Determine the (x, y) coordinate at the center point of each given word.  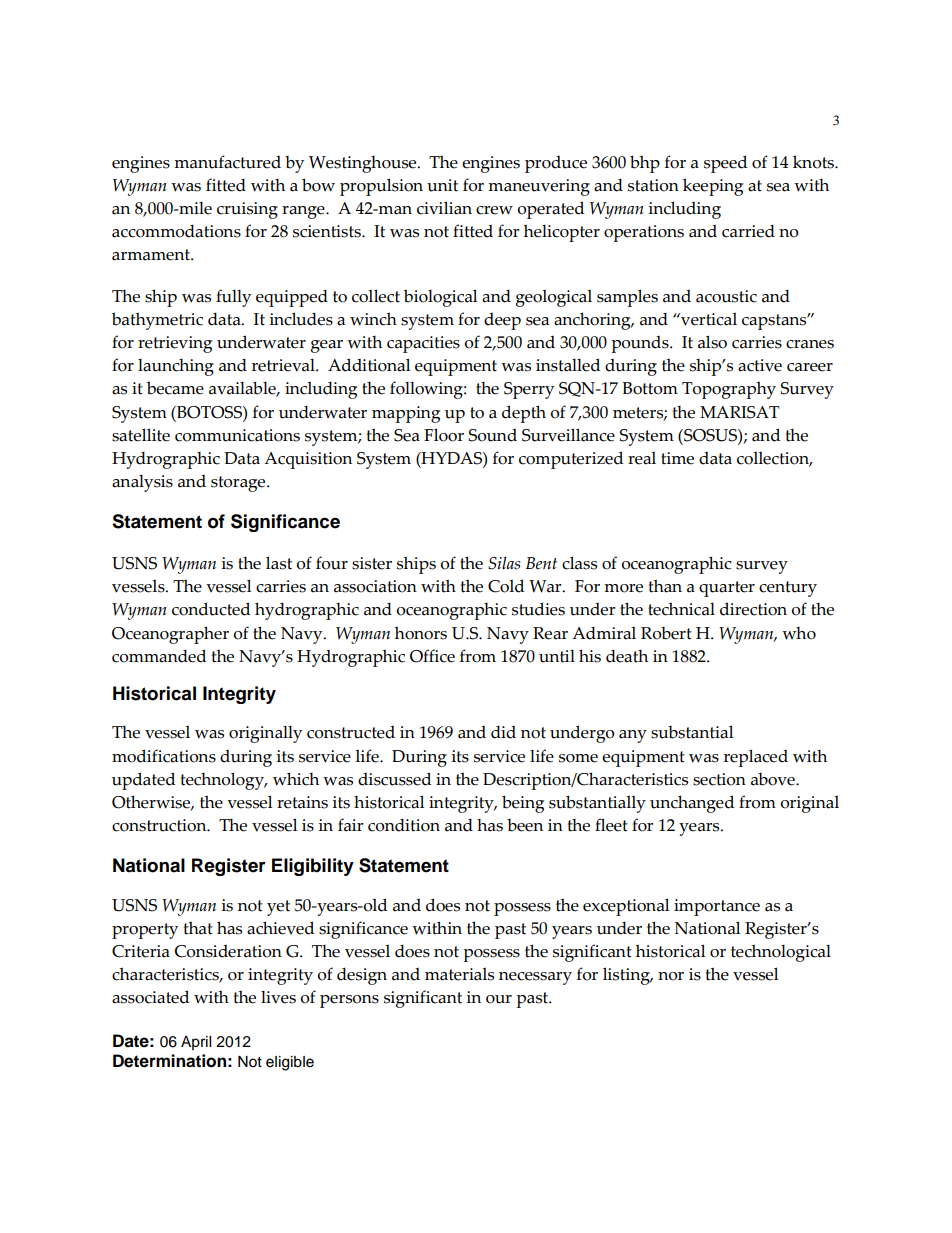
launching (176, 367)
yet (278, 908)
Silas (504, 563)
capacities (423, 344)
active (760, 365)
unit (442, 185)
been (525, 825)
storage (239, 484)
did (503, 732)
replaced (756, 758)
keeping (713, 187)
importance (717, 907)
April (196, 1043)
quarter (727, 589)
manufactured (227, 162)
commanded (159, 656)
